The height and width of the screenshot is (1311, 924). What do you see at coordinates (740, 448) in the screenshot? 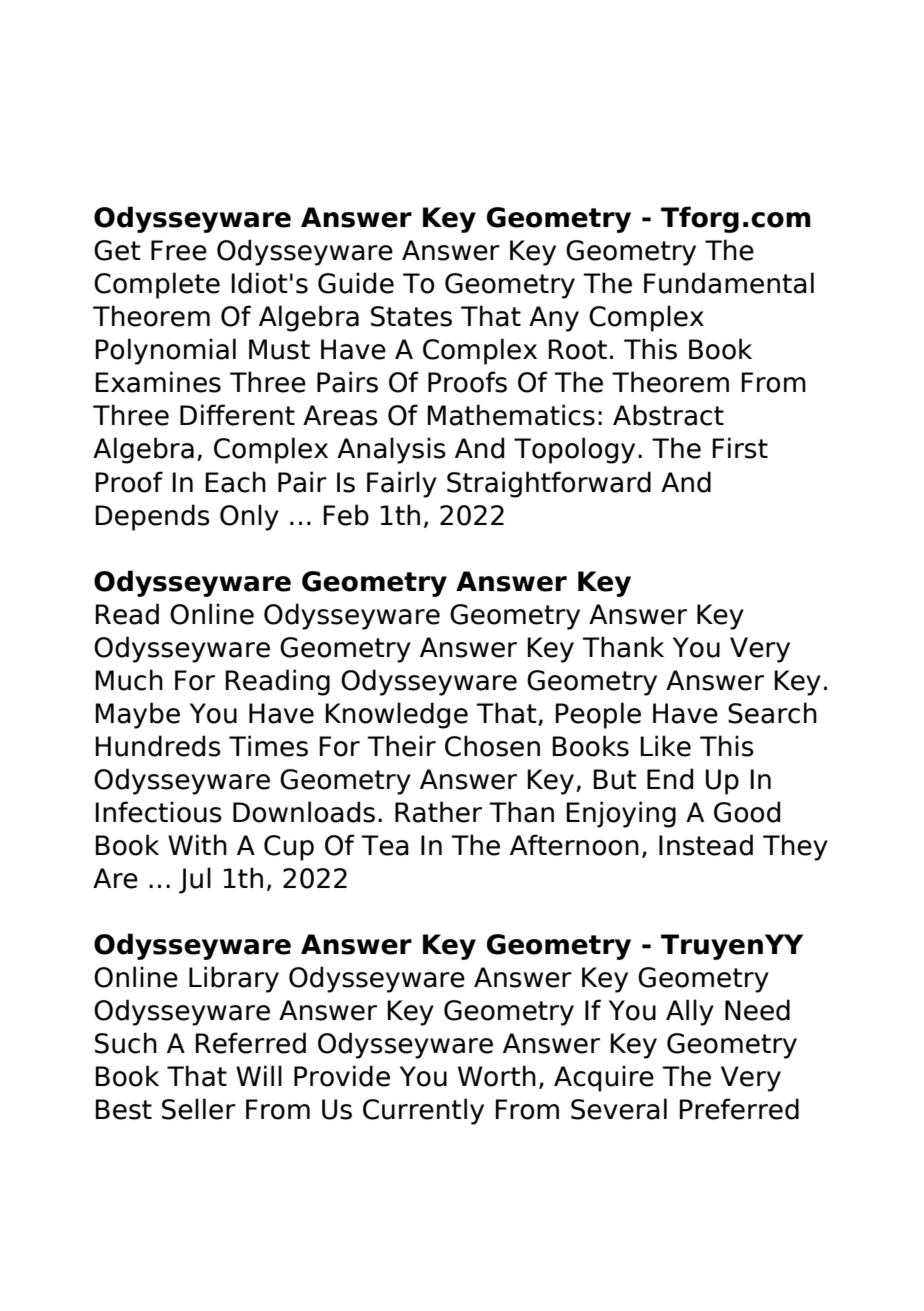
I see `First` at bounding box center [740, 448].
